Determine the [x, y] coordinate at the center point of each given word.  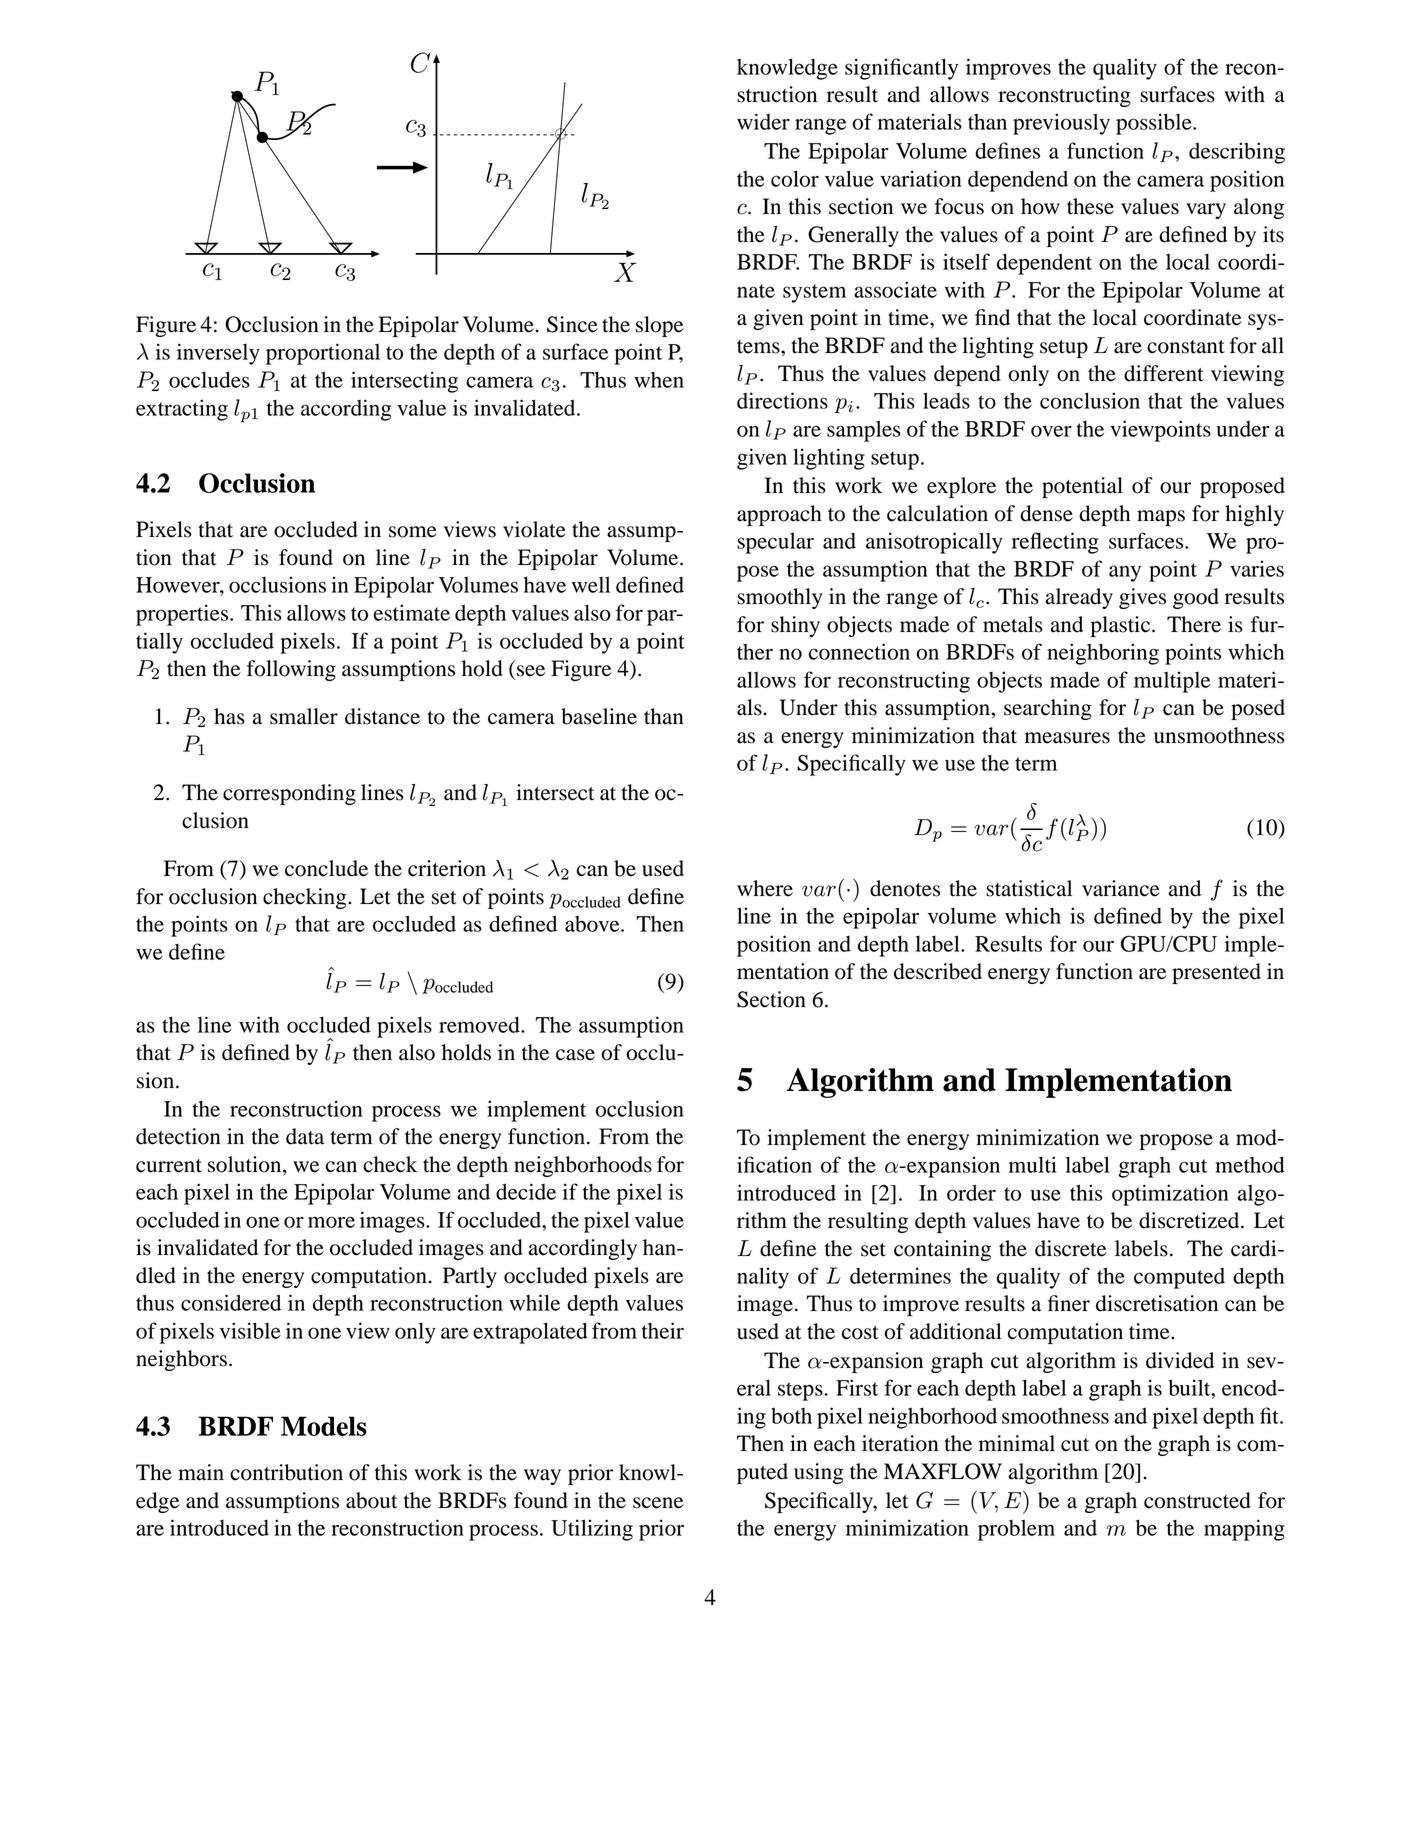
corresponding [289, 794]
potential [1082, 487]
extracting [182, 410]
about [372, 1500]
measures [1067, 738]
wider [763, 121]
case [575, 1055]
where [765, 888]
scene [658, 1503]
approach [779, 515]
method [1250, 1164]
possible [1155, 124]
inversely [218, 354]
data [305, 1136]
